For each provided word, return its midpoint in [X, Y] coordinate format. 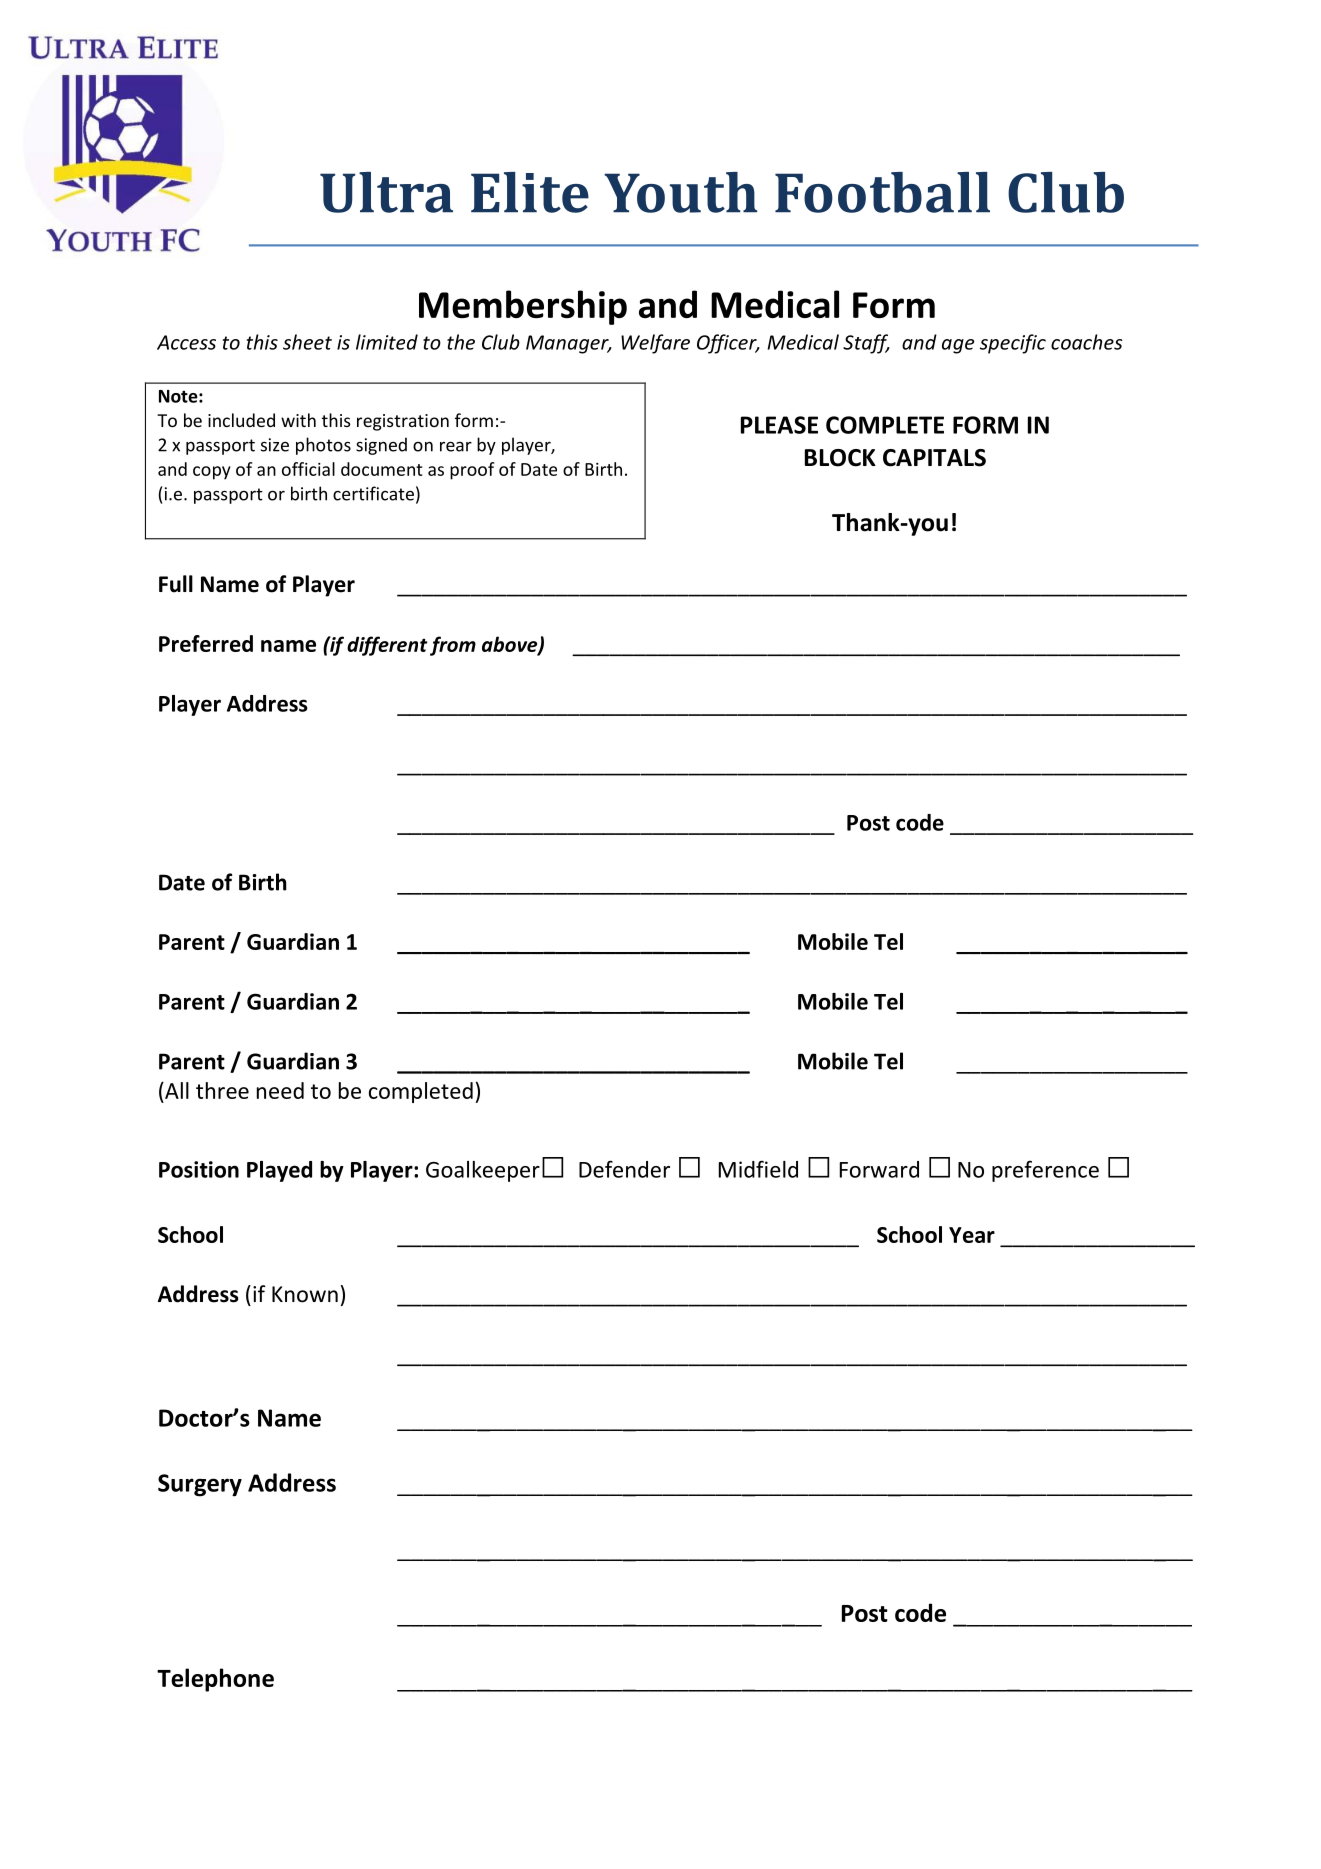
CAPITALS [934, 458]
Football [882, 192]
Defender [624, 1169]
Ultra [386, 192]
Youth [680, 192]
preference [1045, 1171]
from [453, 646]
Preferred [206, 643]
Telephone [215, 1680]
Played [279, 1171]
